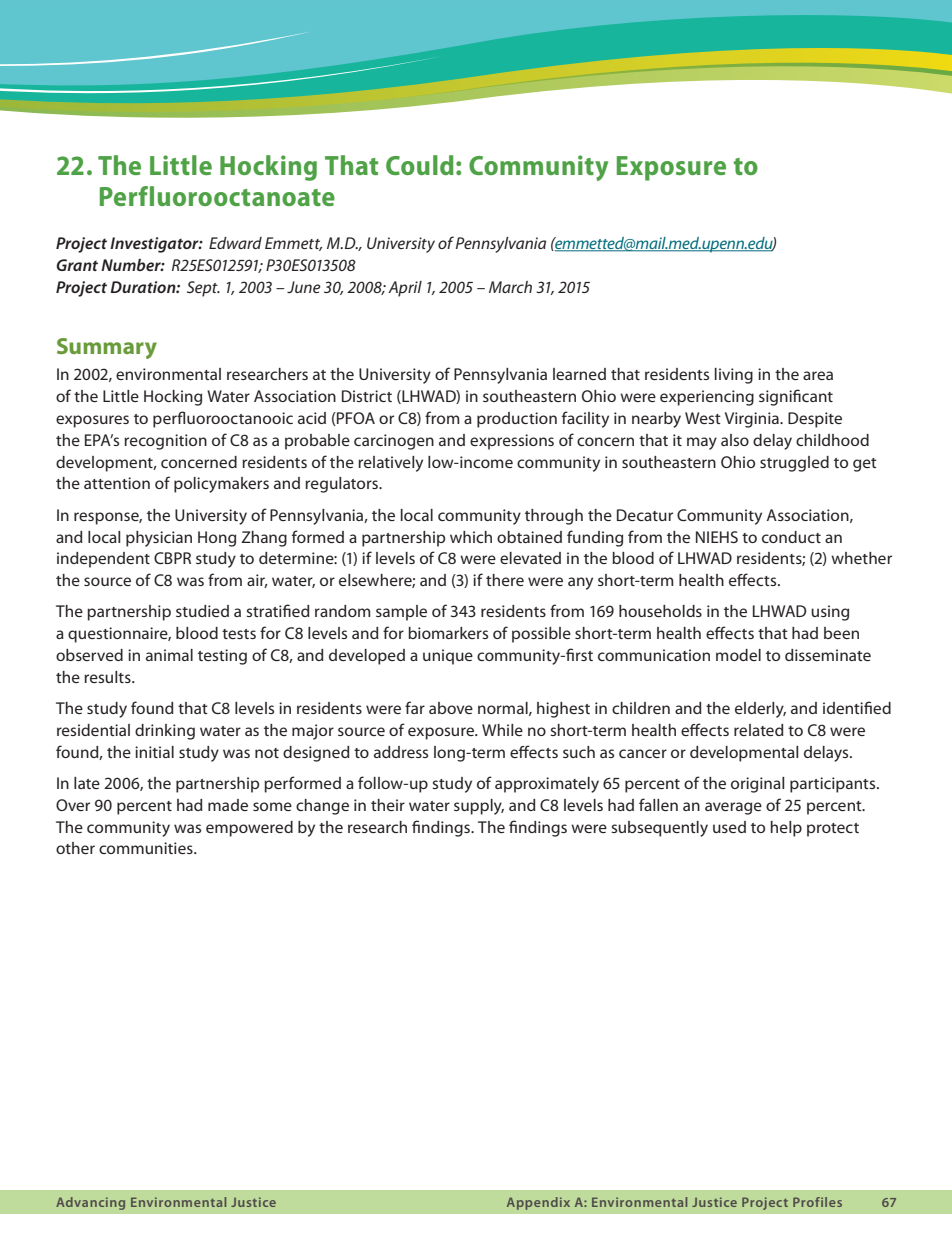 The image size is (952, 1233). I want to click on conduct, so click(791, 537).
